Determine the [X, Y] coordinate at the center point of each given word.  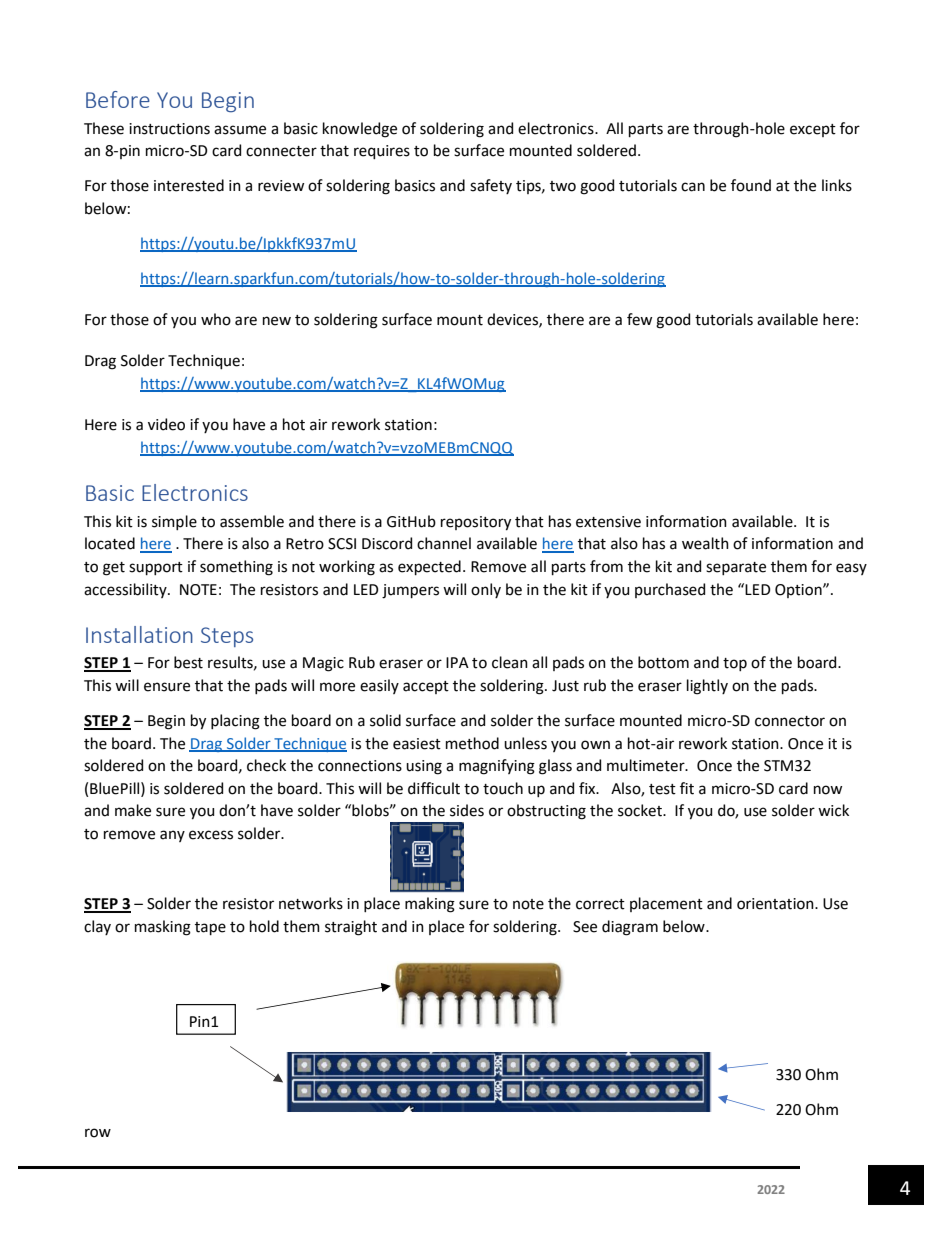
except [813, 130]
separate [736, 568]
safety [491, 186]
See [585, 927]
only [486, 590]
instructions [169, 129]
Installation [139, 634]
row [98, 1133]
